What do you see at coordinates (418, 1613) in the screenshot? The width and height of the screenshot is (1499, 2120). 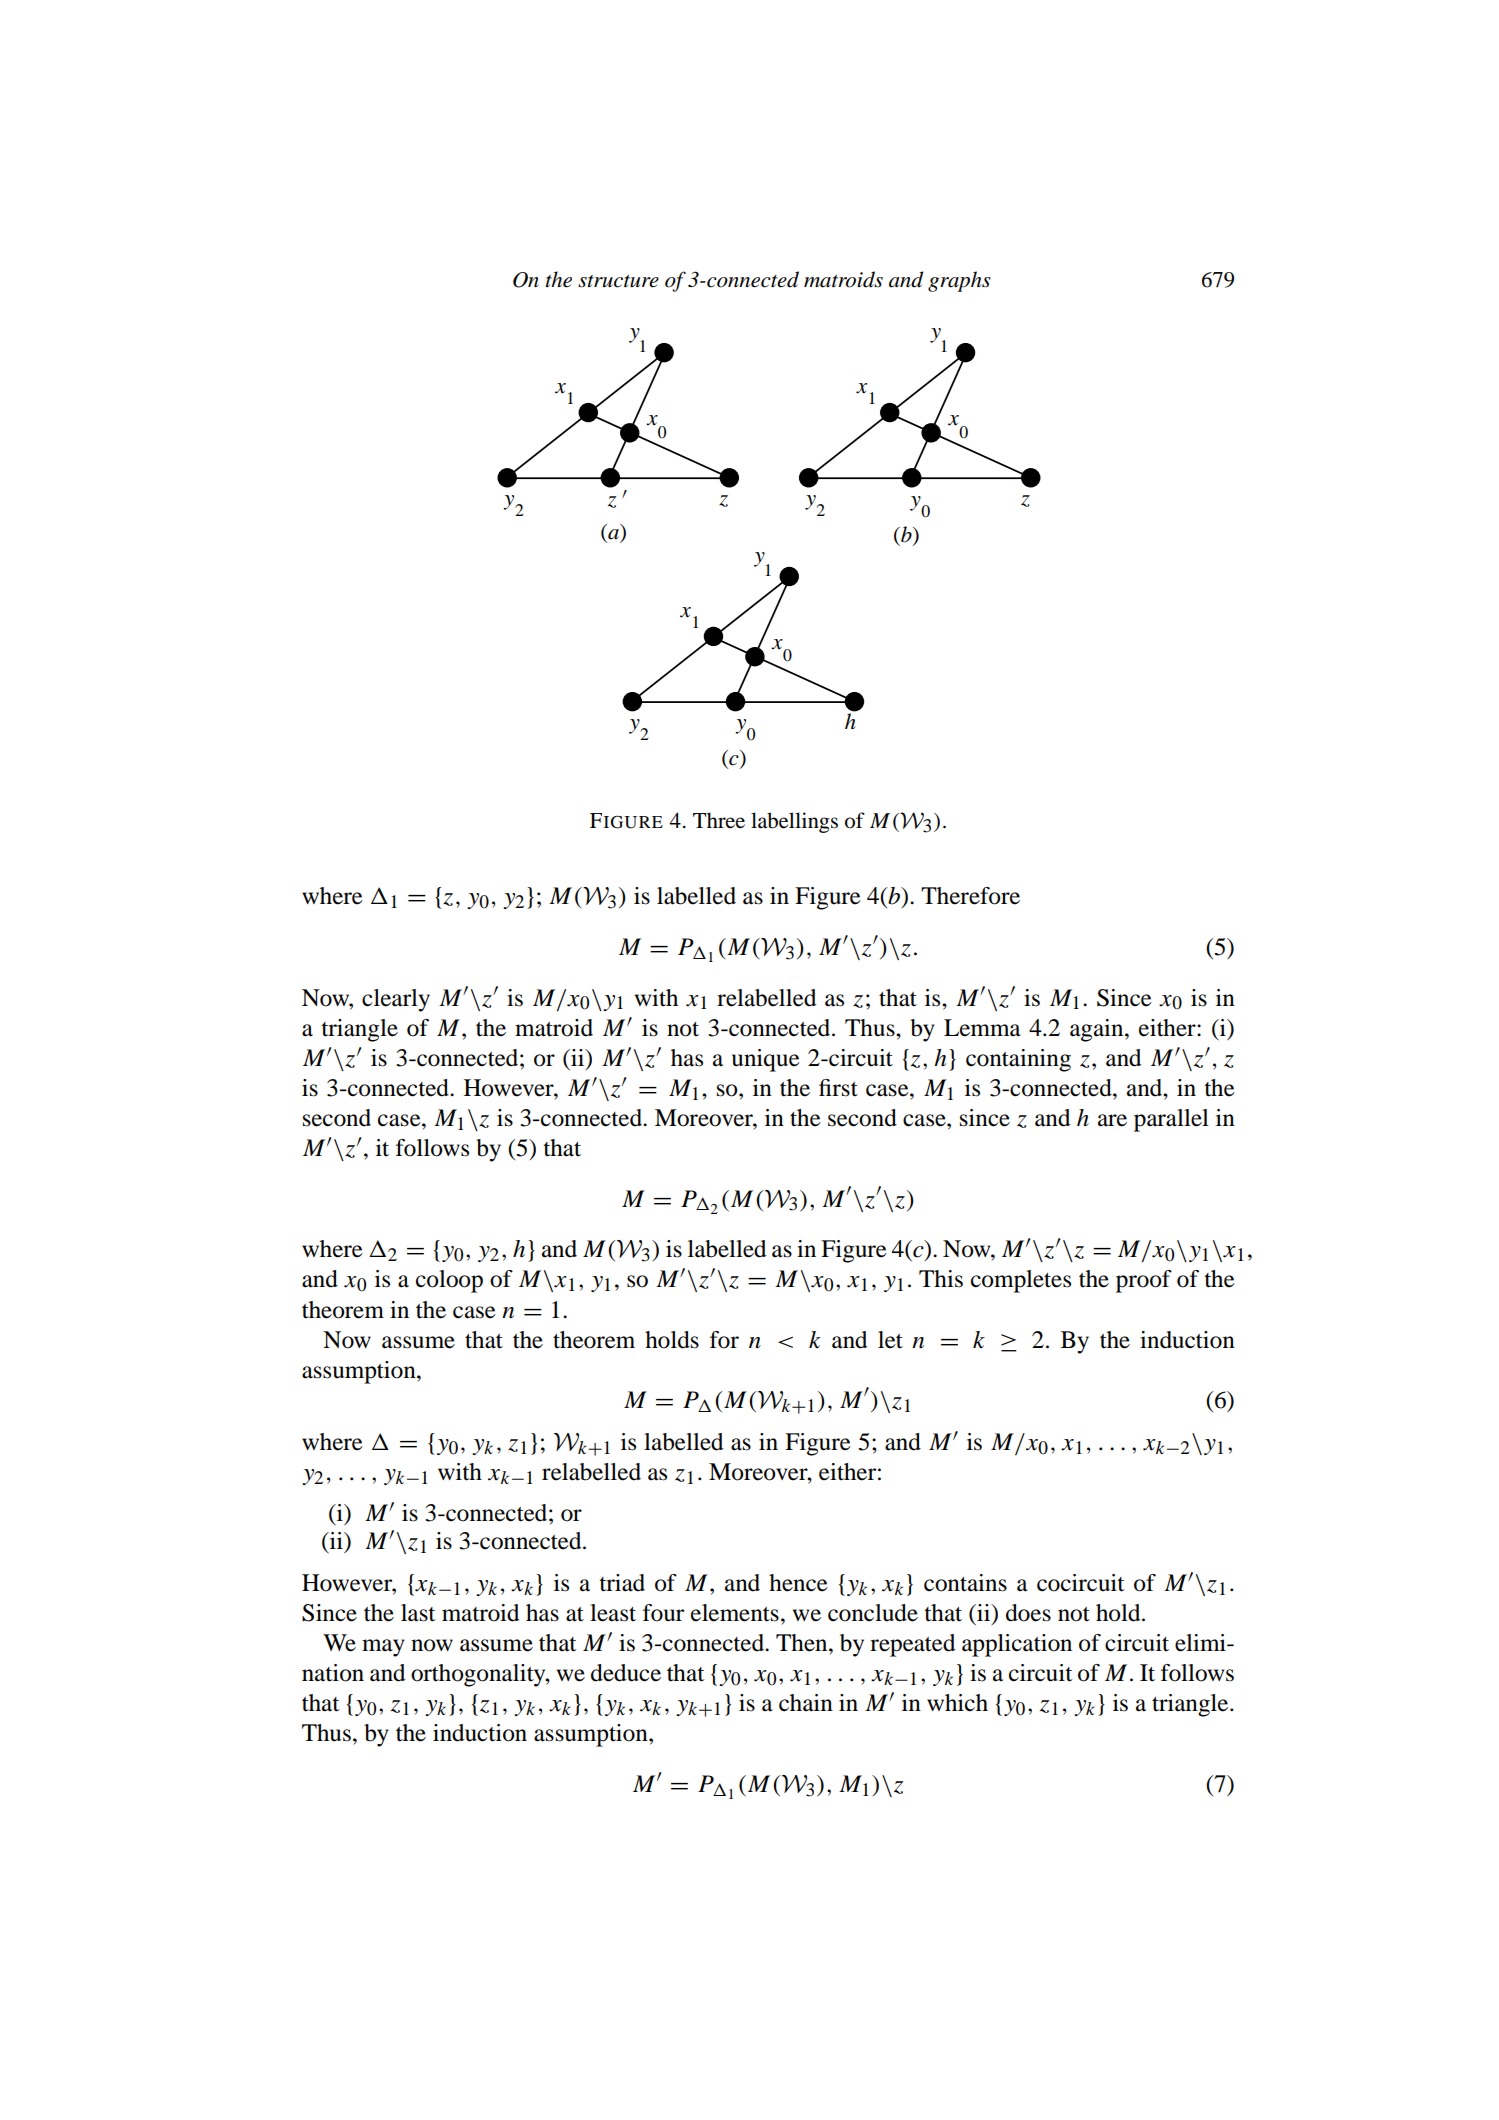 I see `last` at bounding box center [418, 1613].
